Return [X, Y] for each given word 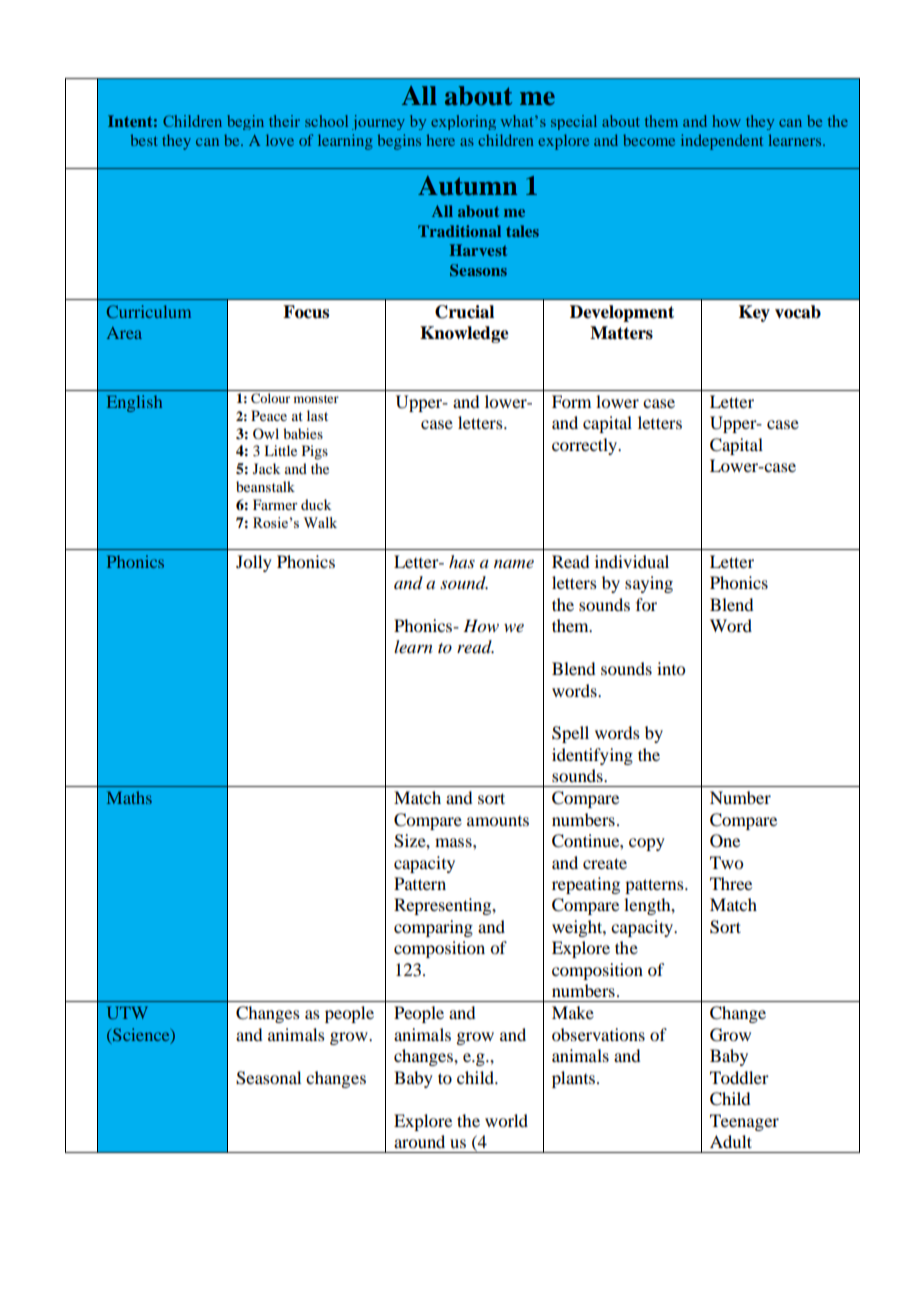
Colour [270, 398]
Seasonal [268, 1078]
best [144, 140]
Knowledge [464, 334]
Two [726, 862]
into [671, 668]
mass [454, 842]
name [514, 564]
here [440, 140]
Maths [129, 797]
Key [754, 313]
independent [722, 142]
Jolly [254, 563]
